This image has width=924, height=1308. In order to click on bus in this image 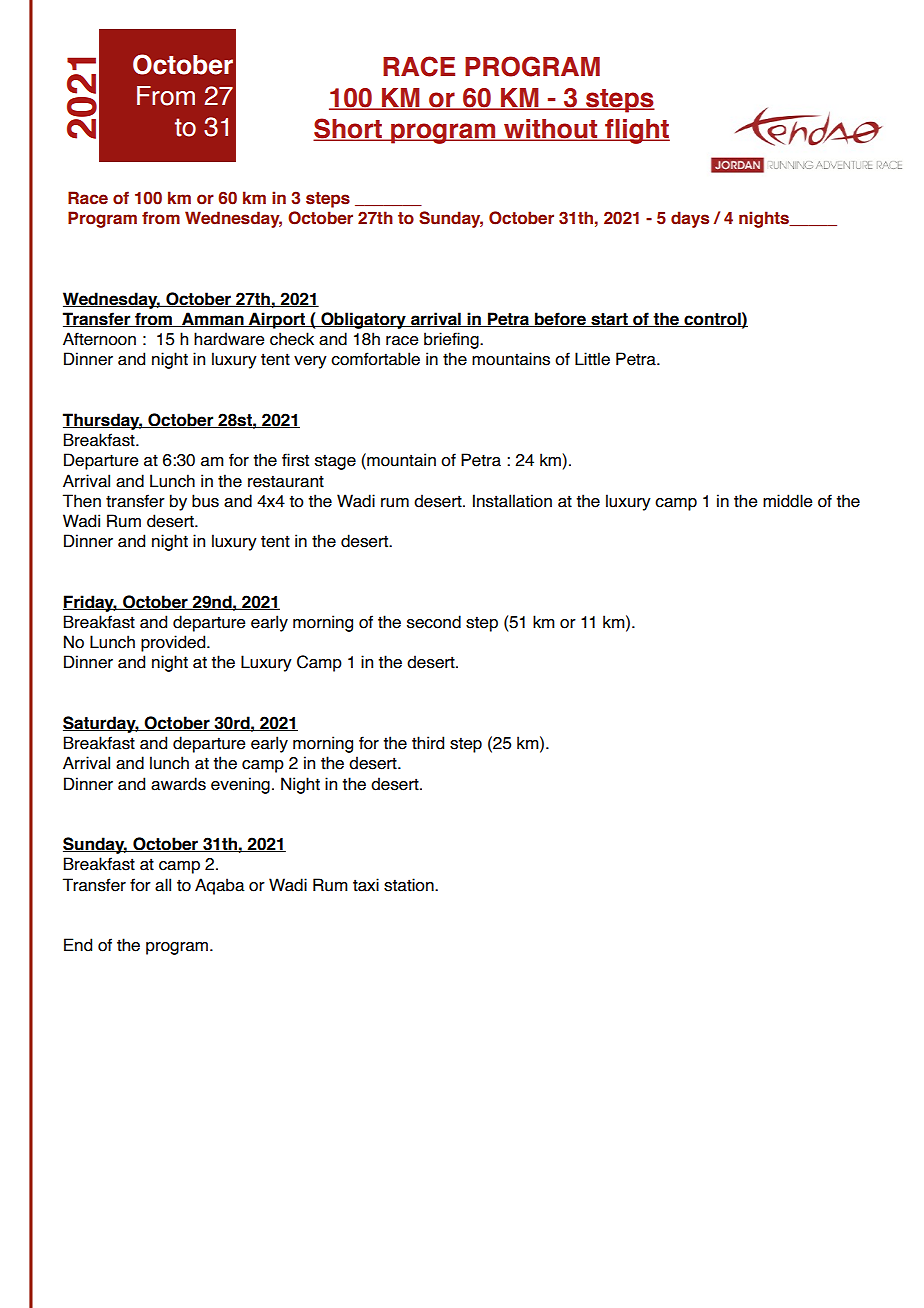, I will do `click(205, 501)`.
